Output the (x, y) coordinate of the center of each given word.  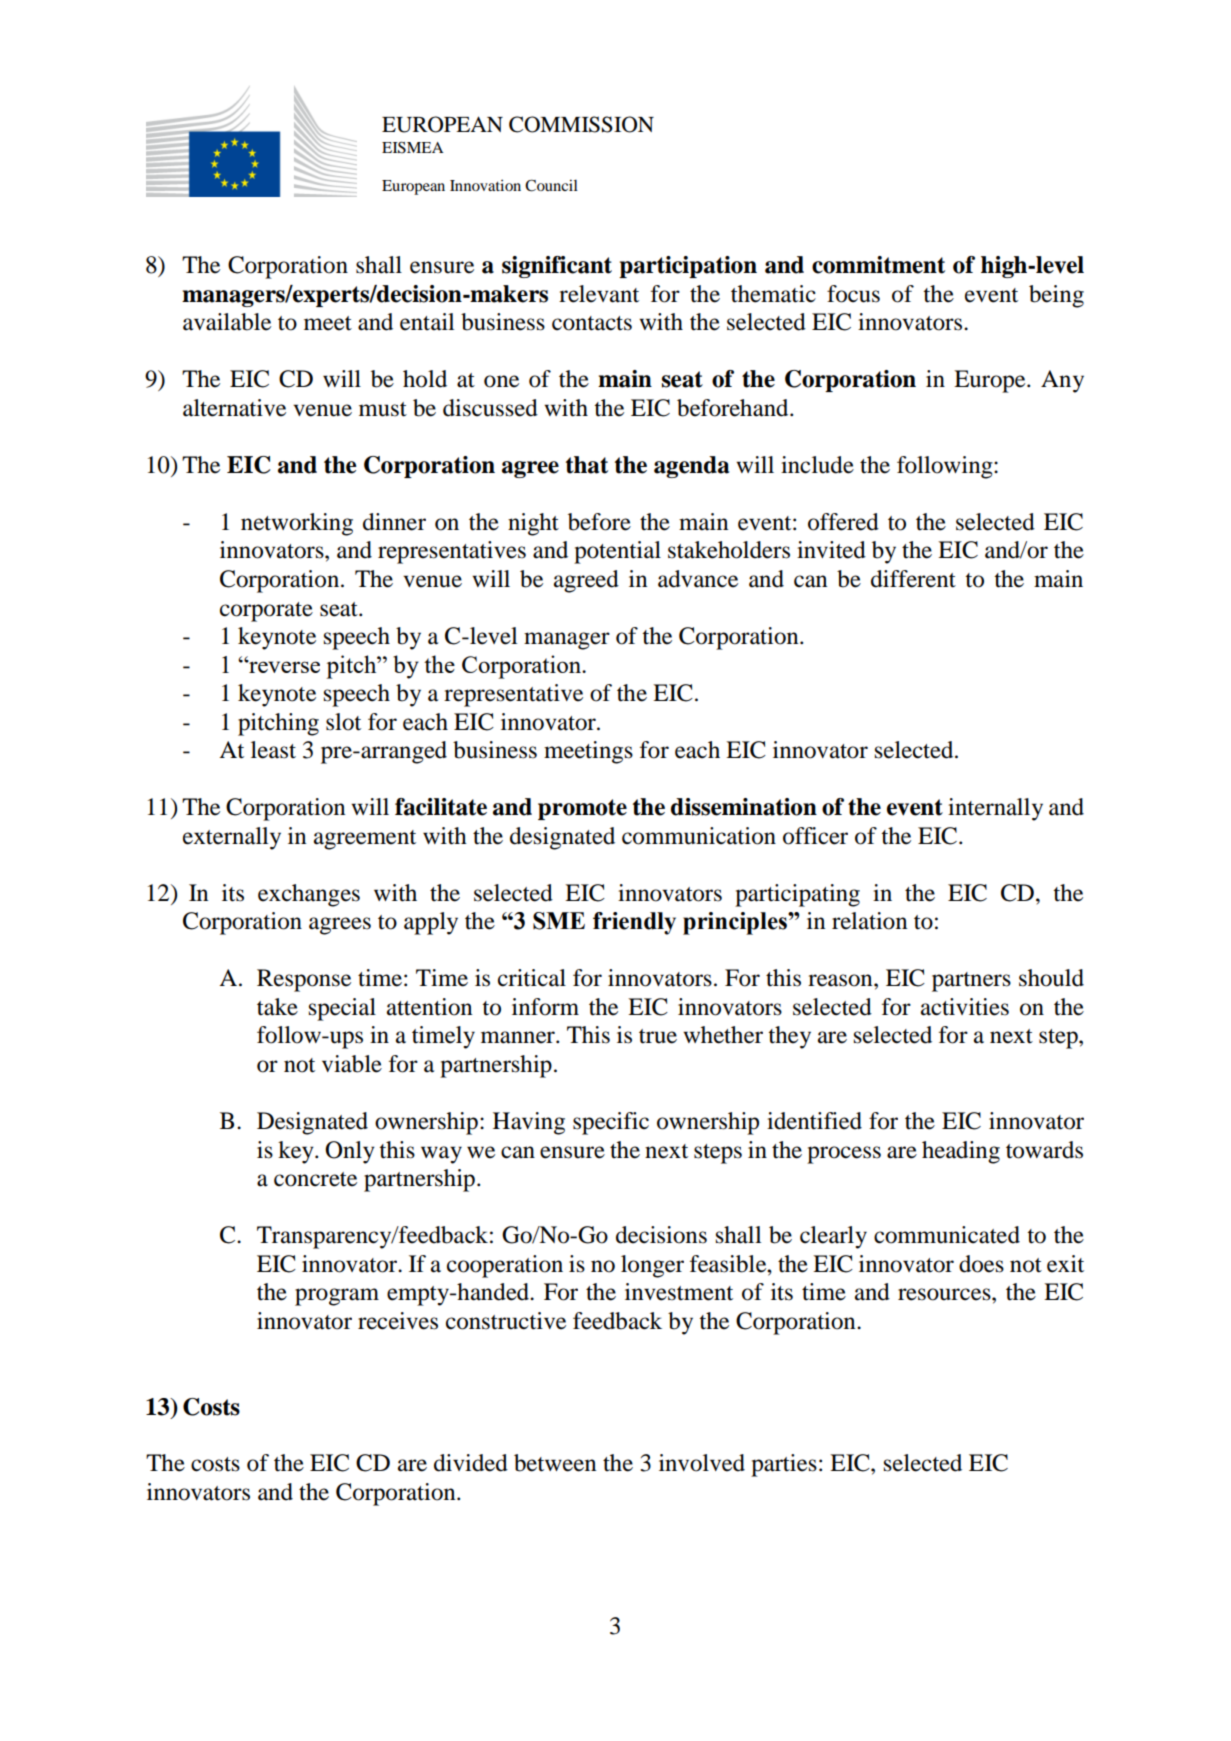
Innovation (485, 185)
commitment (878, 265)
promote (582, 809)
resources (945, 1294)
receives (398, 1321)
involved (702, 1463)
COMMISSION (581, 124)
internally (995, 809)
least (273, 750)
